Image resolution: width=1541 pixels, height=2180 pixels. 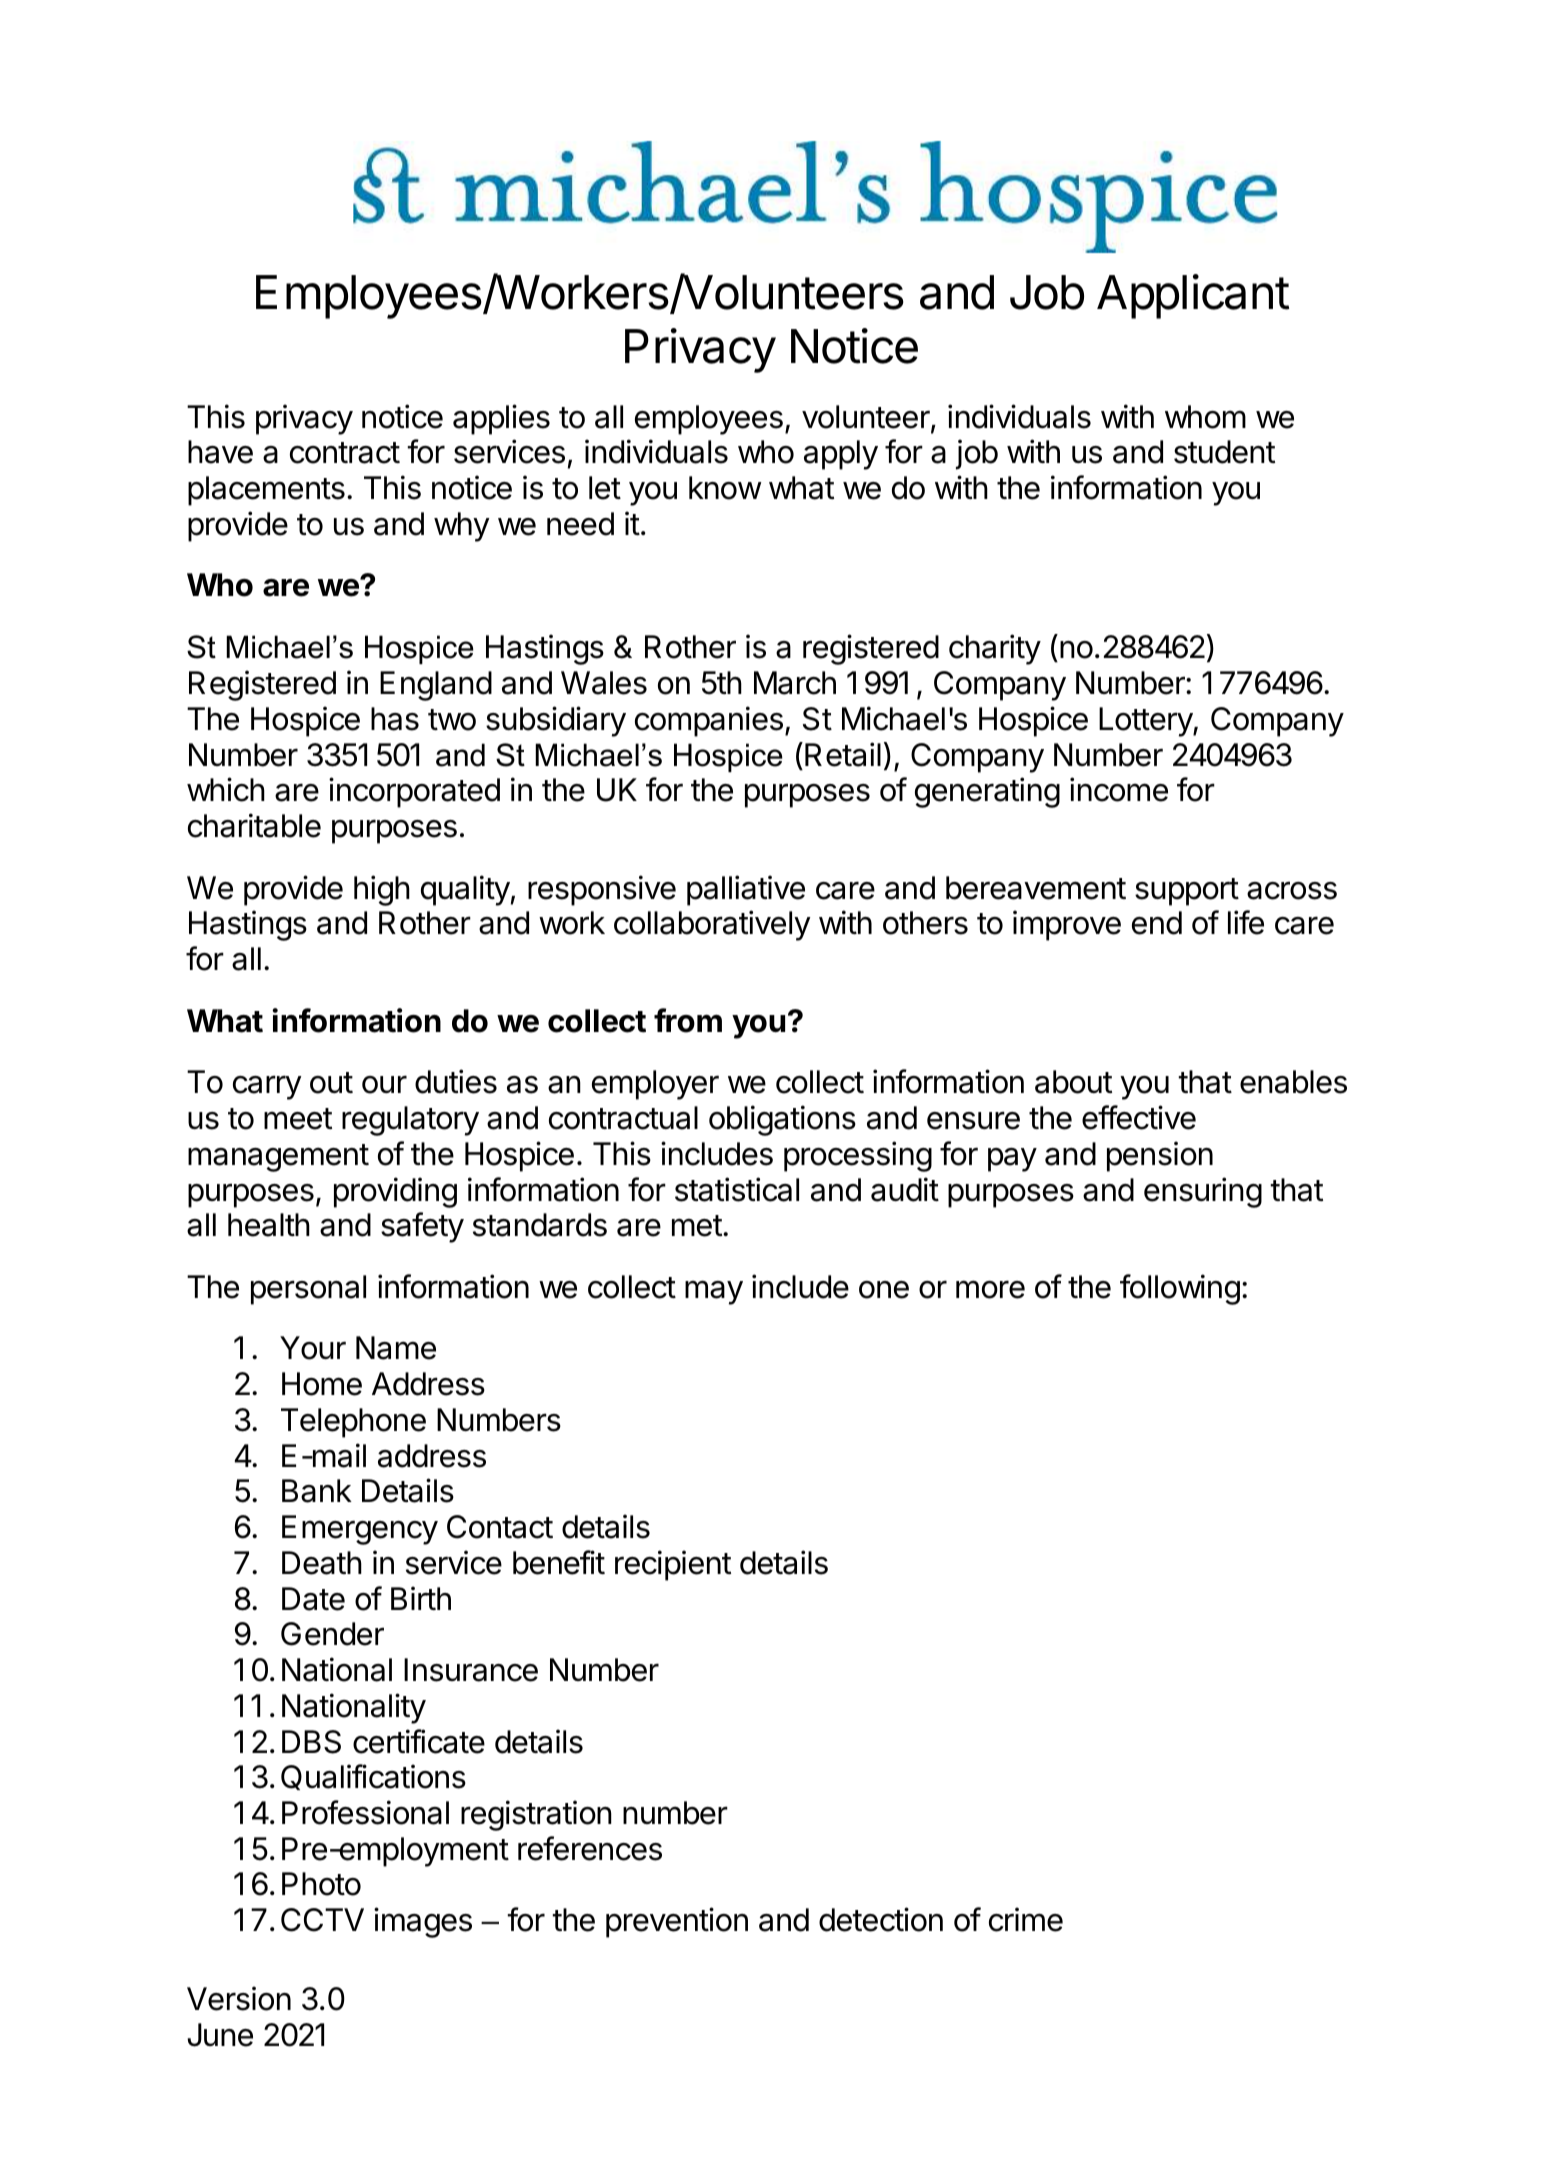 What do you see at coordinates (673, 1565) in the image?
I see `recipient` at bounding box center [673, 1565].
